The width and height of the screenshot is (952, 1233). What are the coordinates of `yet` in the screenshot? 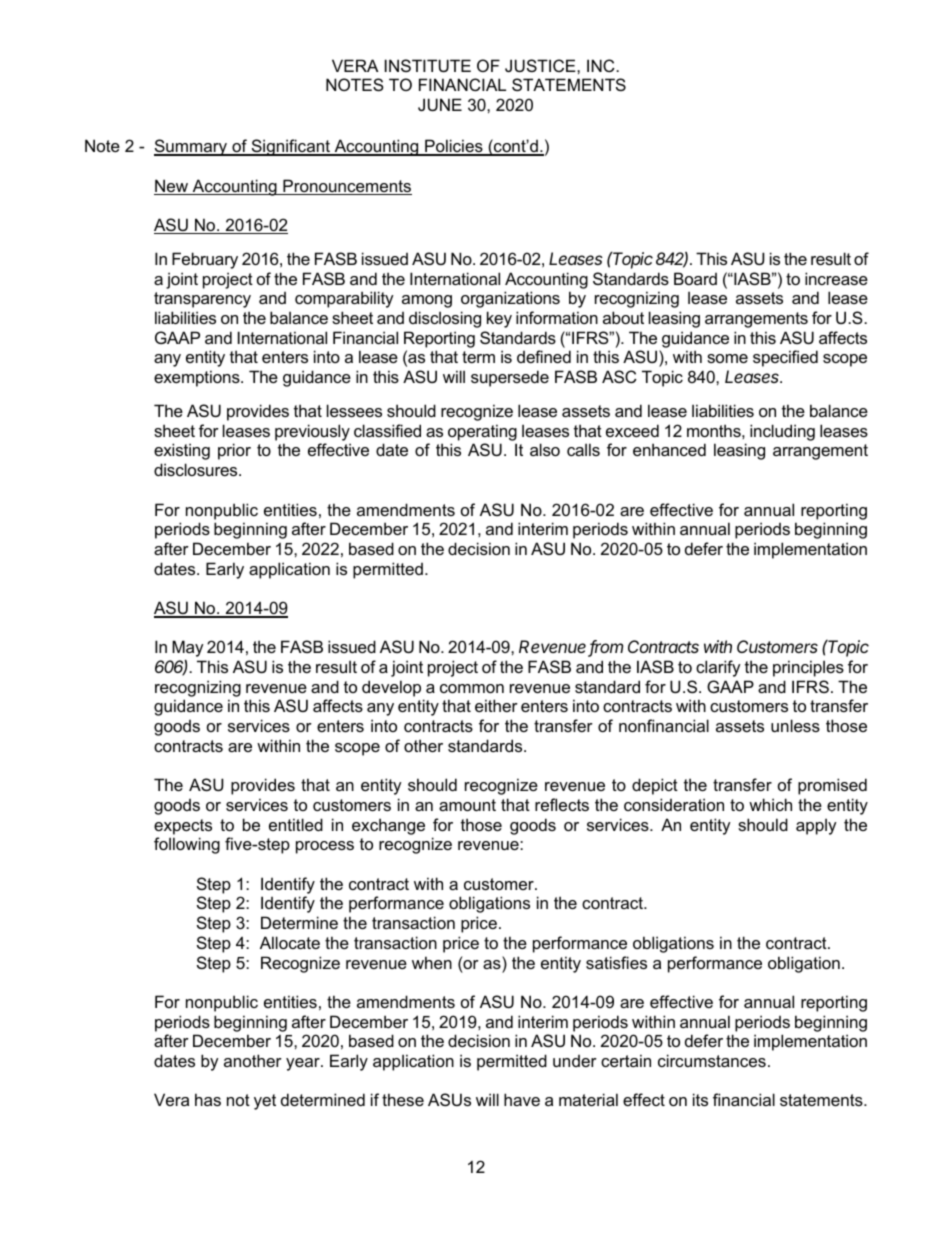 It's located at (265, 1102).
